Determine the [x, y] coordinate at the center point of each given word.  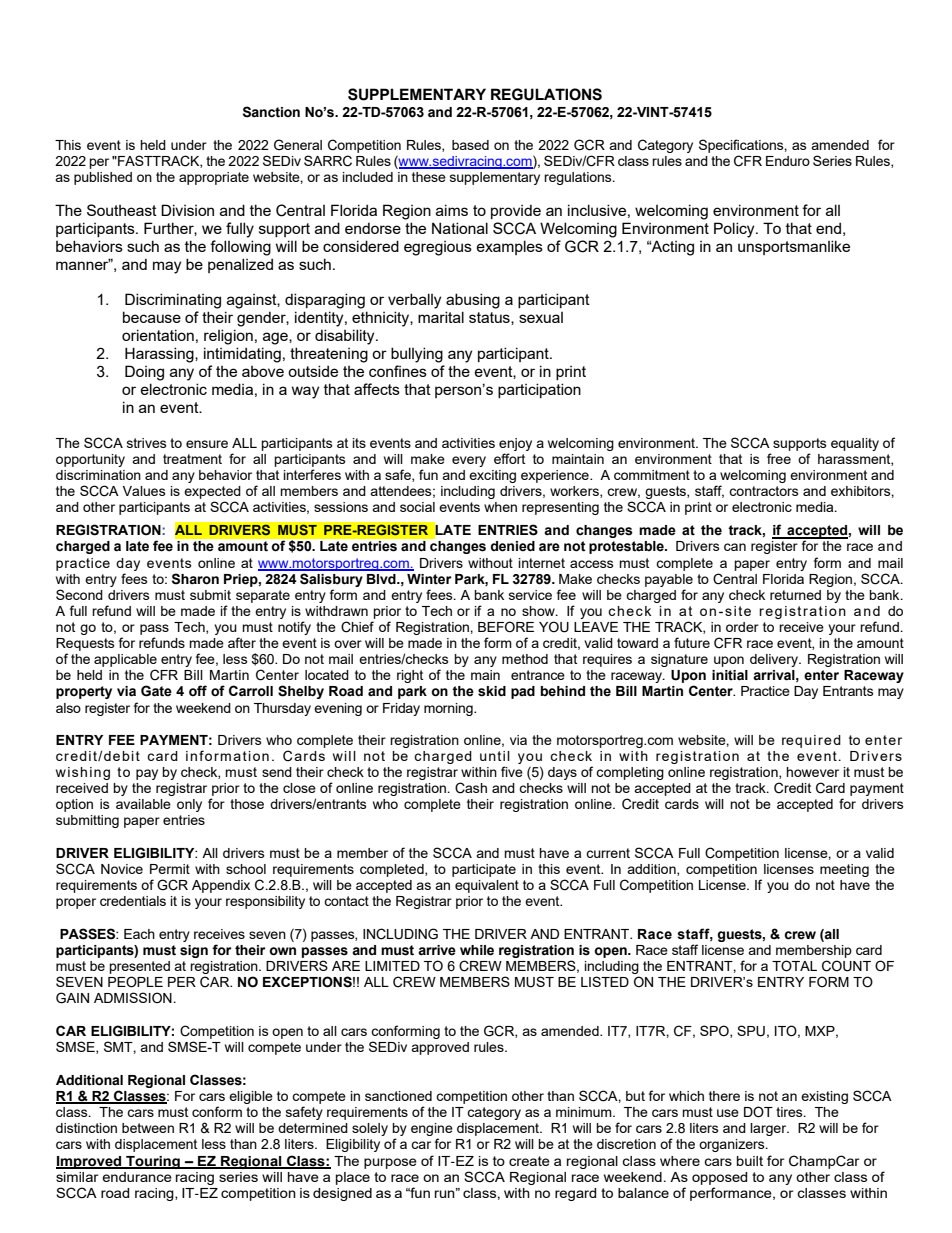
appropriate [214, 178]
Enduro [788, 161]
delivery [775, 660]
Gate [156, 691]
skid [492, 691]
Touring [153, 1162]
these [429, 177]
